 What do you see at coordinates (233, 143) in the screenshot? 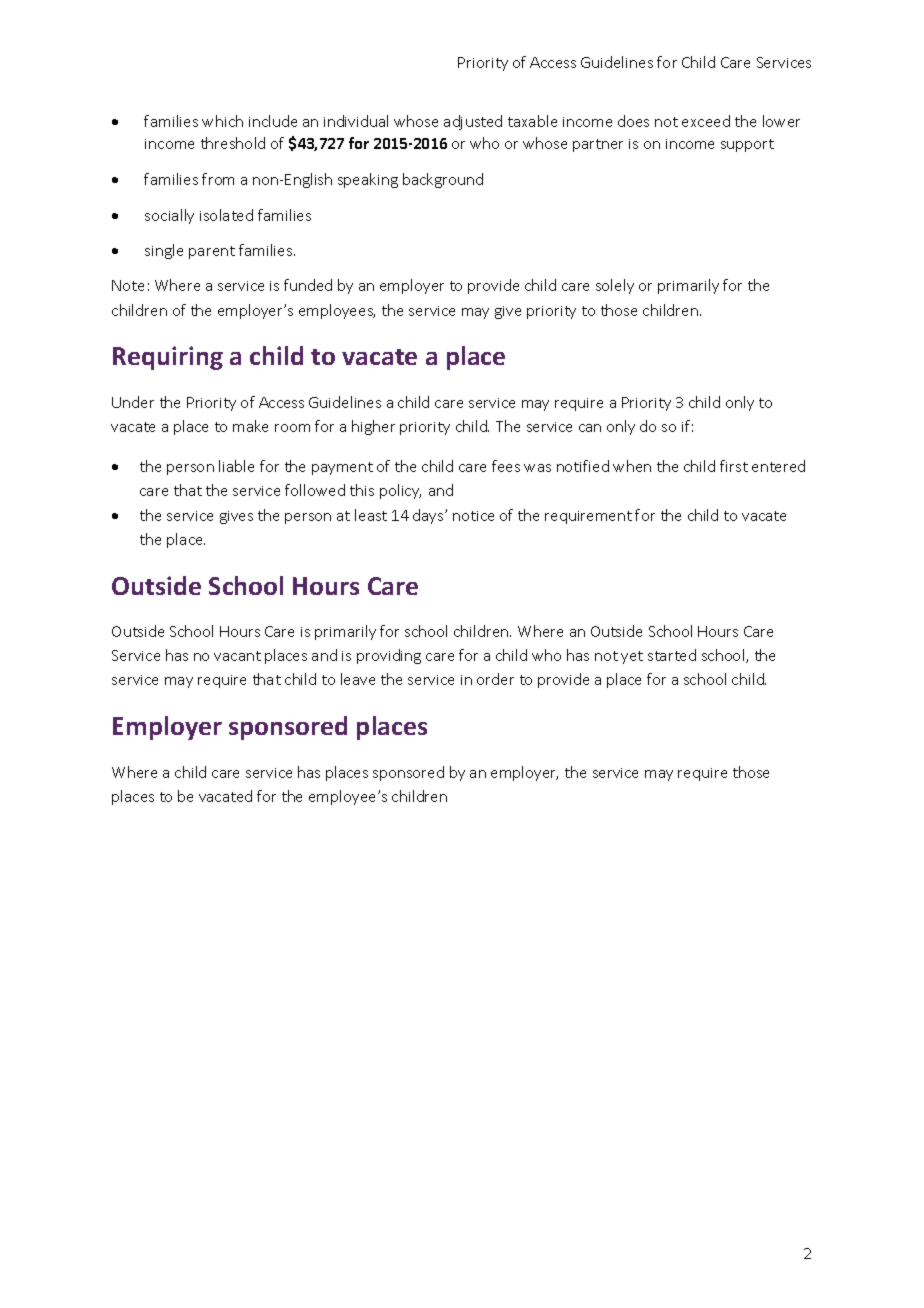
I see `threshold` at bounding box center [233, 143].
